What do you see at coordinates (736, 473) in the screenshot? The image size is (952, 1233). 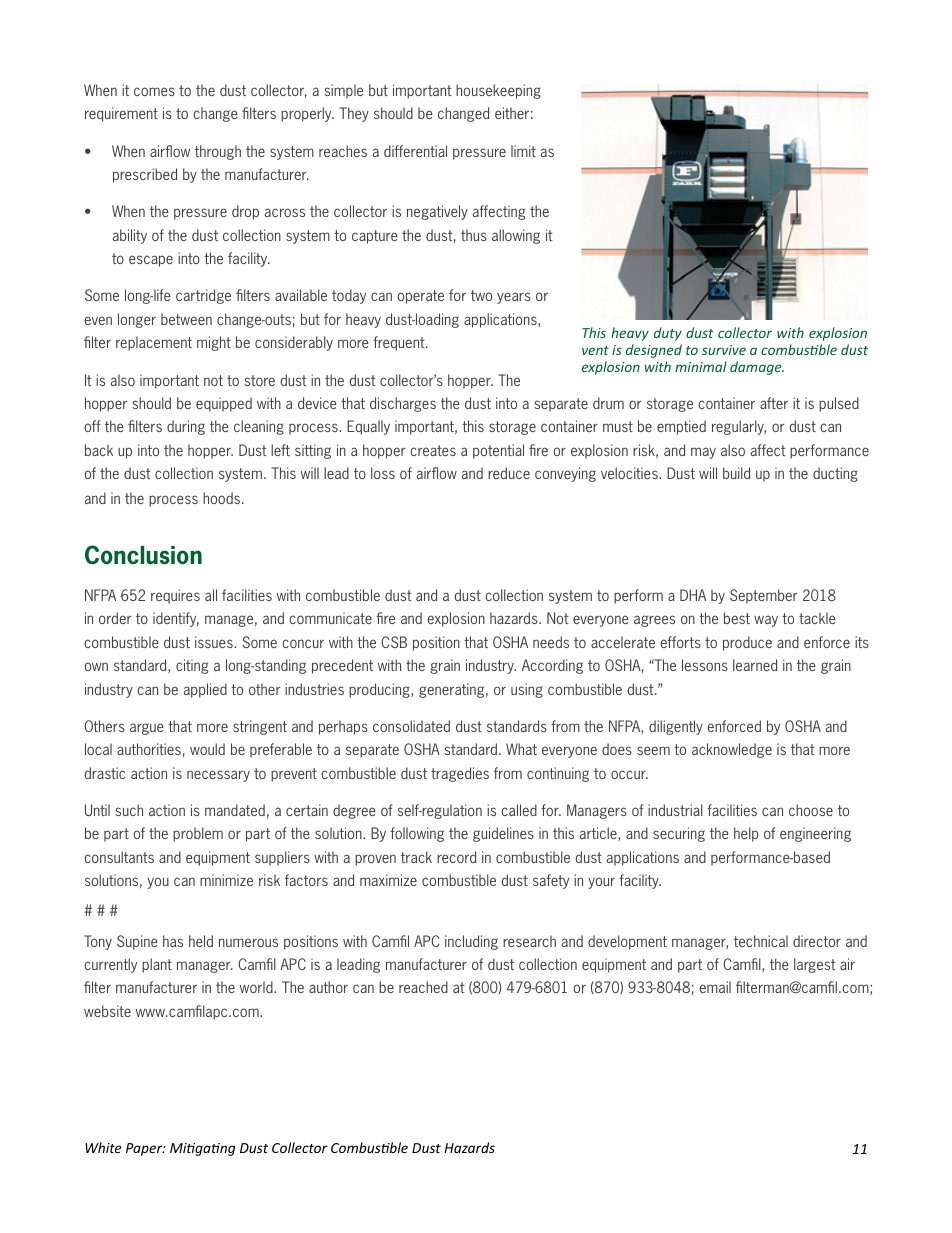 I see `build` at bounding box center [736, 473].
